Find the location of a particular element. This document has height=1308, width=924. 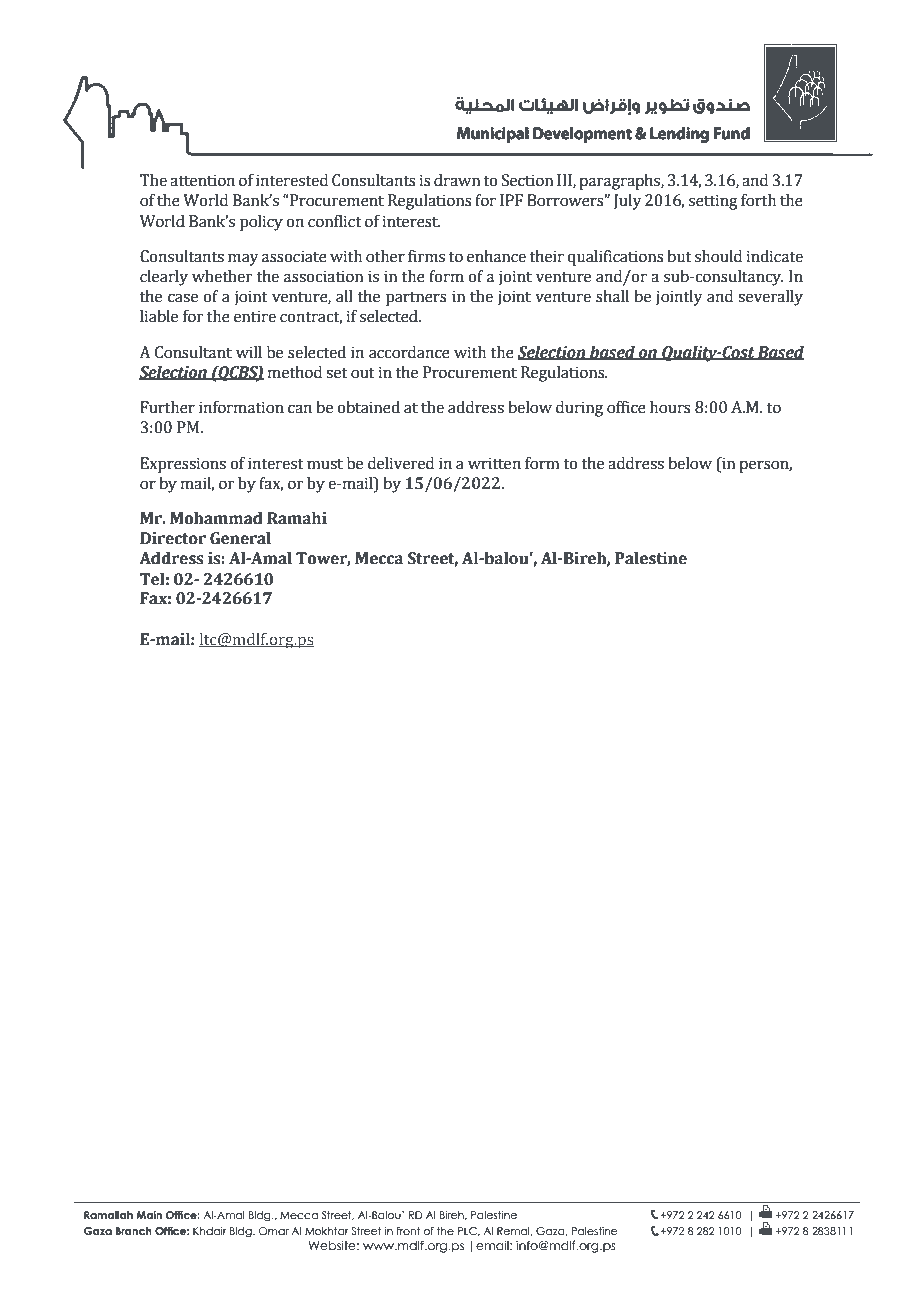

Omar is located at coordinates (274, 1231).
